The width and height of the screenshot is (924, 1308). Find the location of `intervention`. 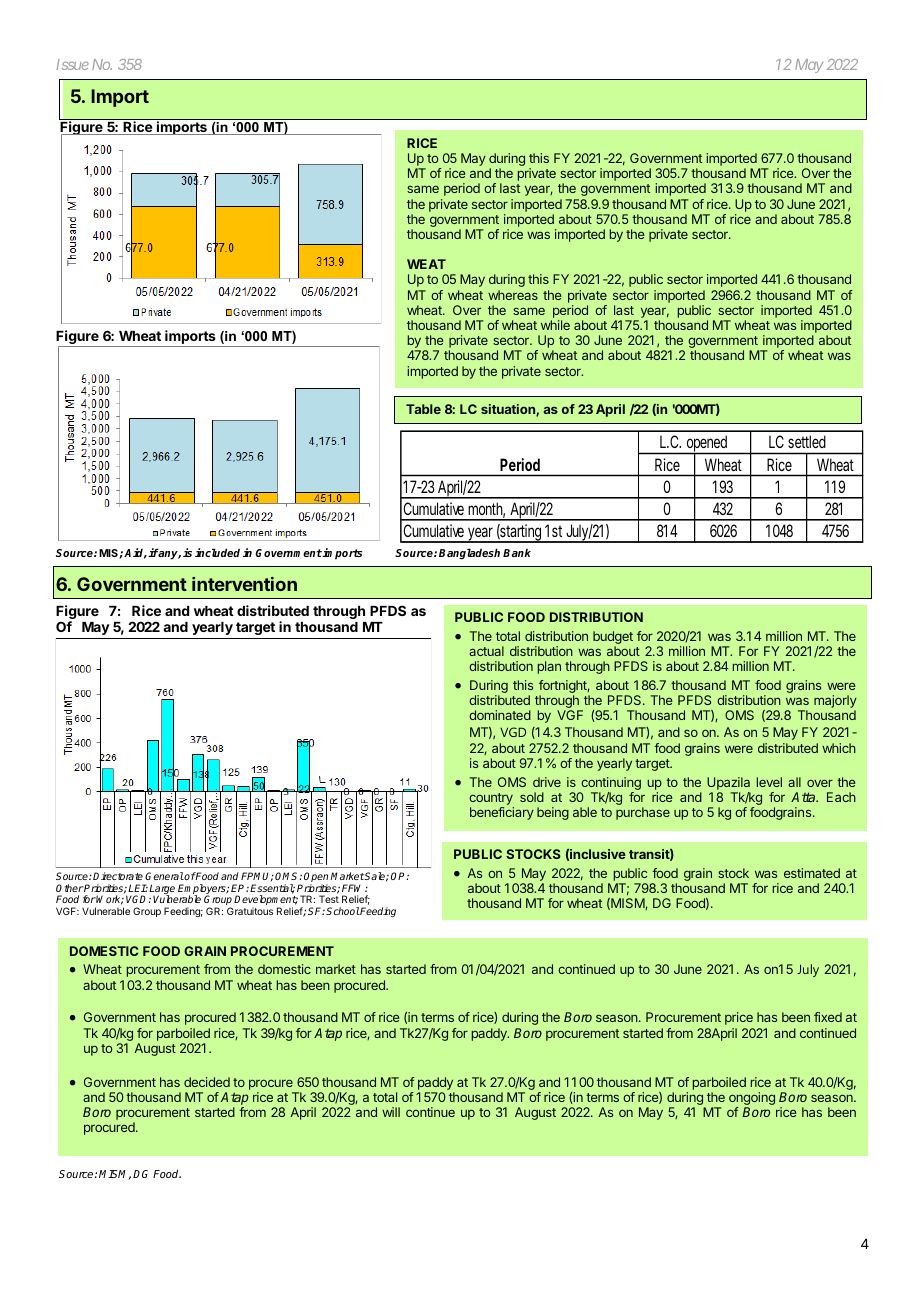

intervention is located at coordinates (244, 584).
